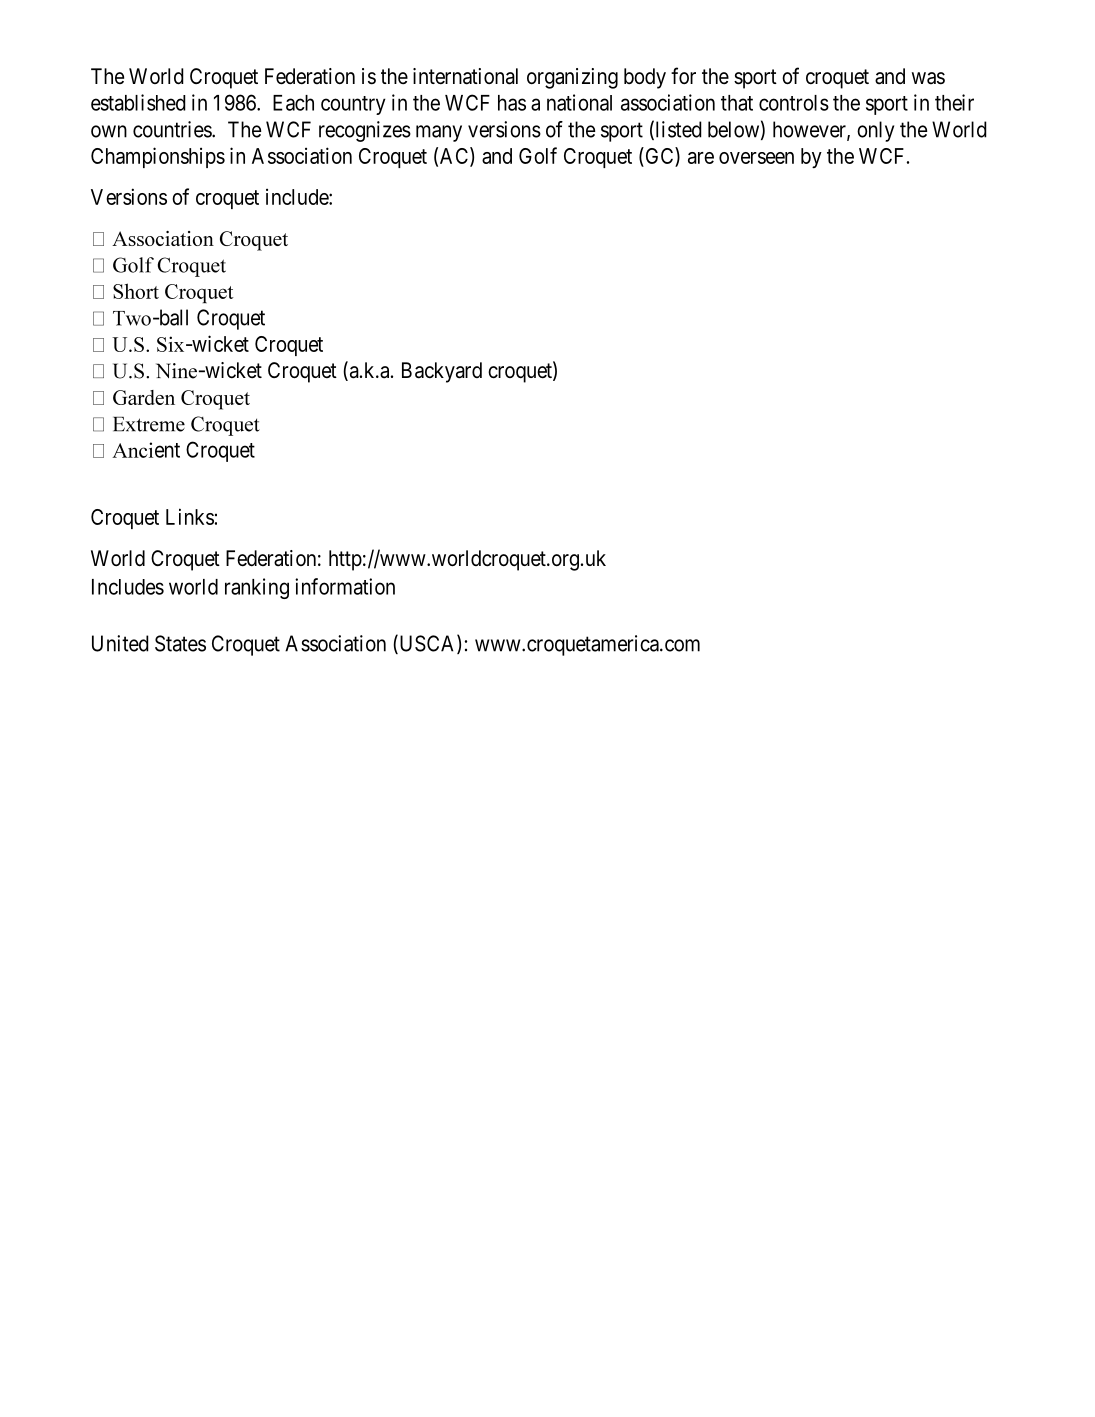 This page has width=1095, height=1417. Describe the element at coordinates (442, 372) in the page. I see `Backyard` at that location.
